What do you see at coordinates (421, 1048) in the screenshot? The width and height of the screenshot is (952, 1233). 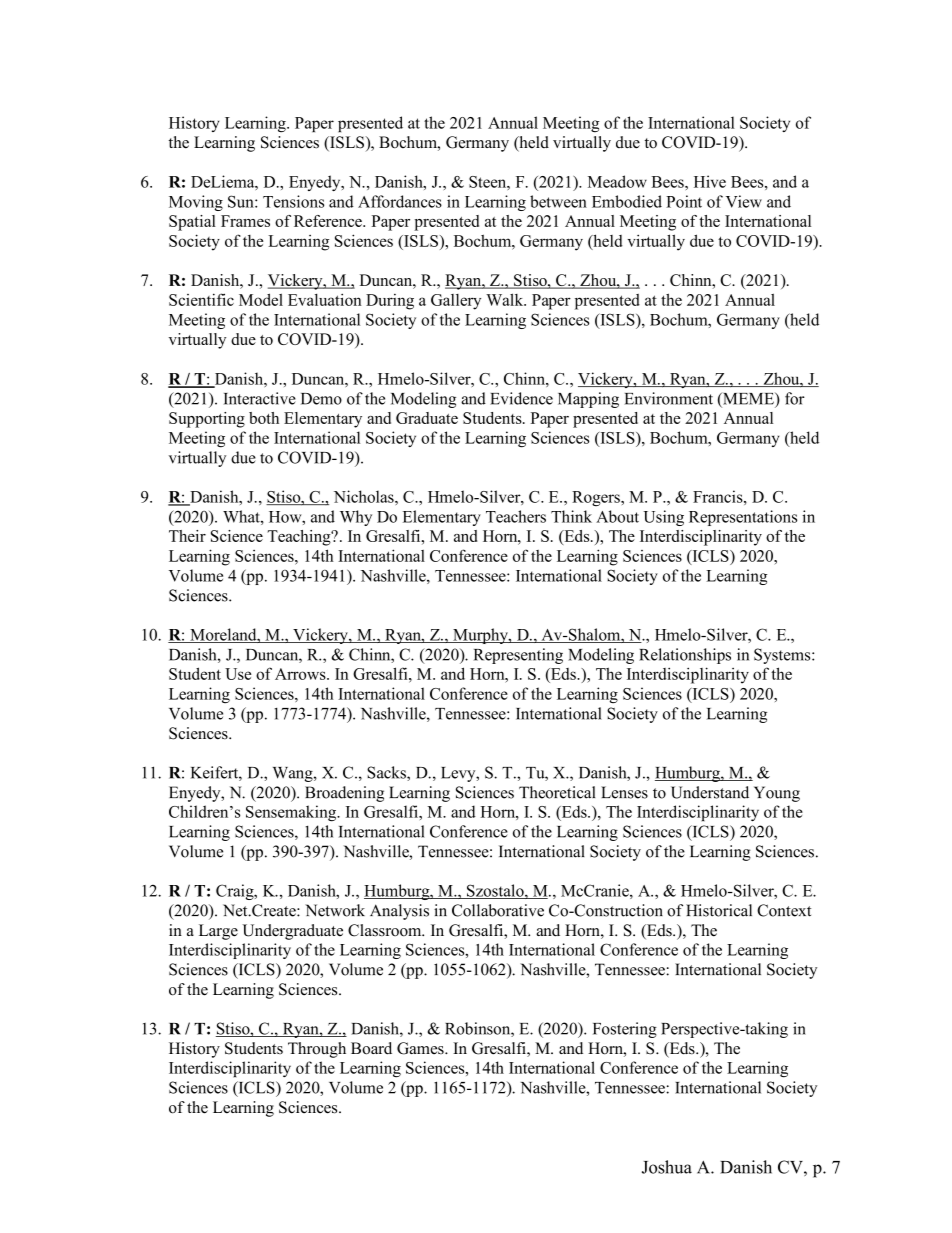 I see `Games` at bounding box center [421, 1048].
